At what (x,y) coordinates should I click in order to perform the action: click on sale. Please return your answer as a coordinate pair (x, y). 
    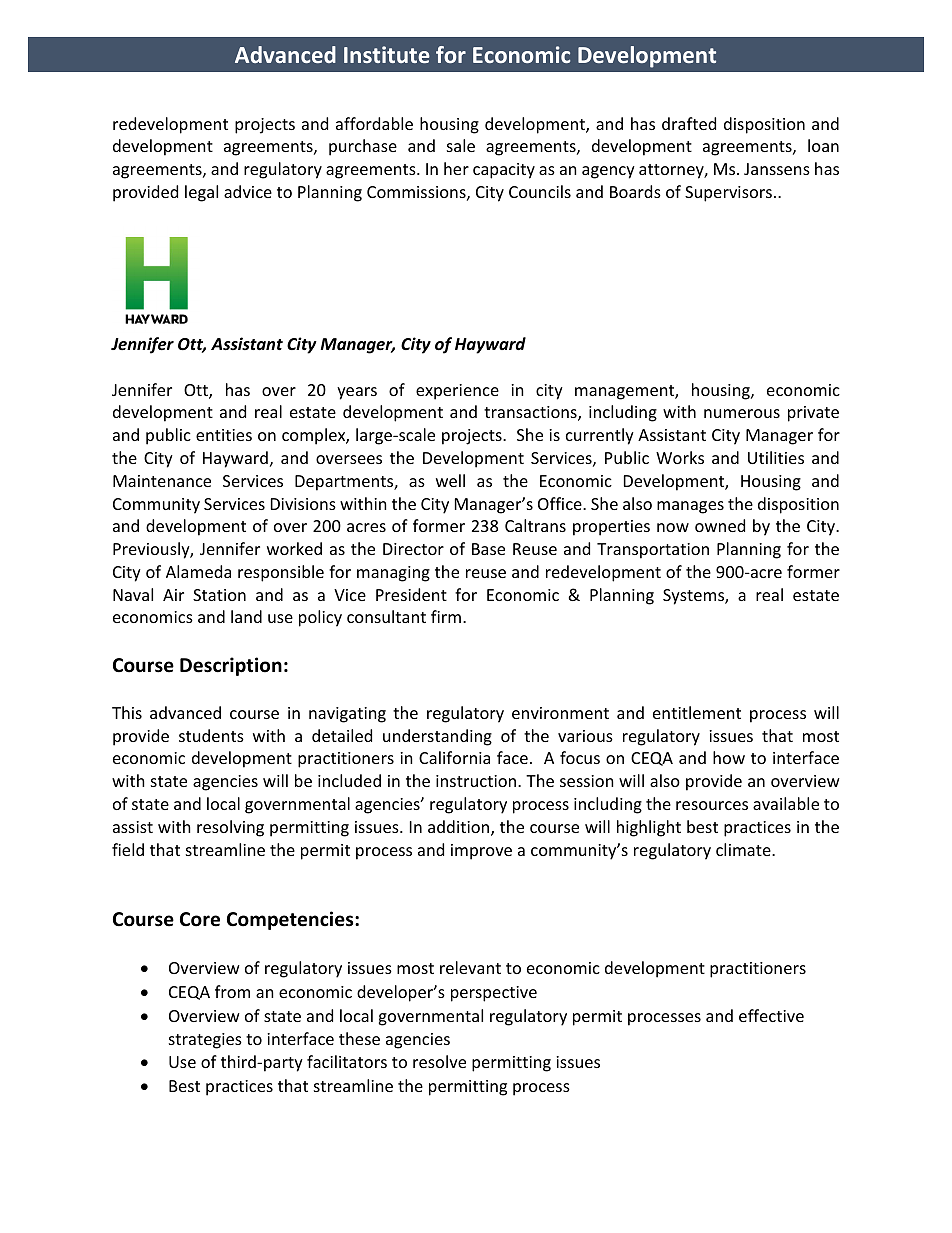
    Looking at the image, I should click on (461, 145).
